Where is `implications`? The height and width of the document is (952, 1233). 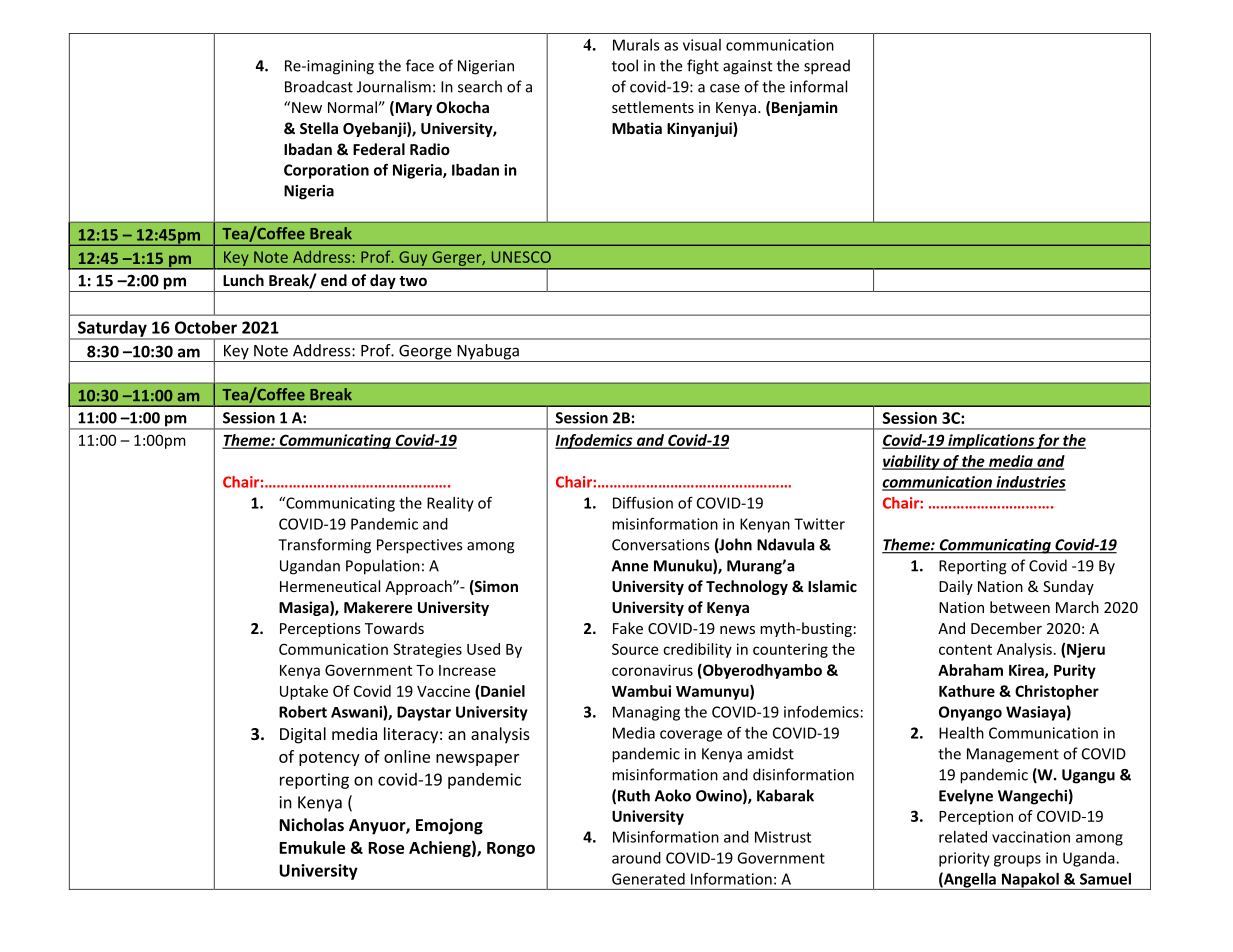
implications is located at coordinates (991, 441).
